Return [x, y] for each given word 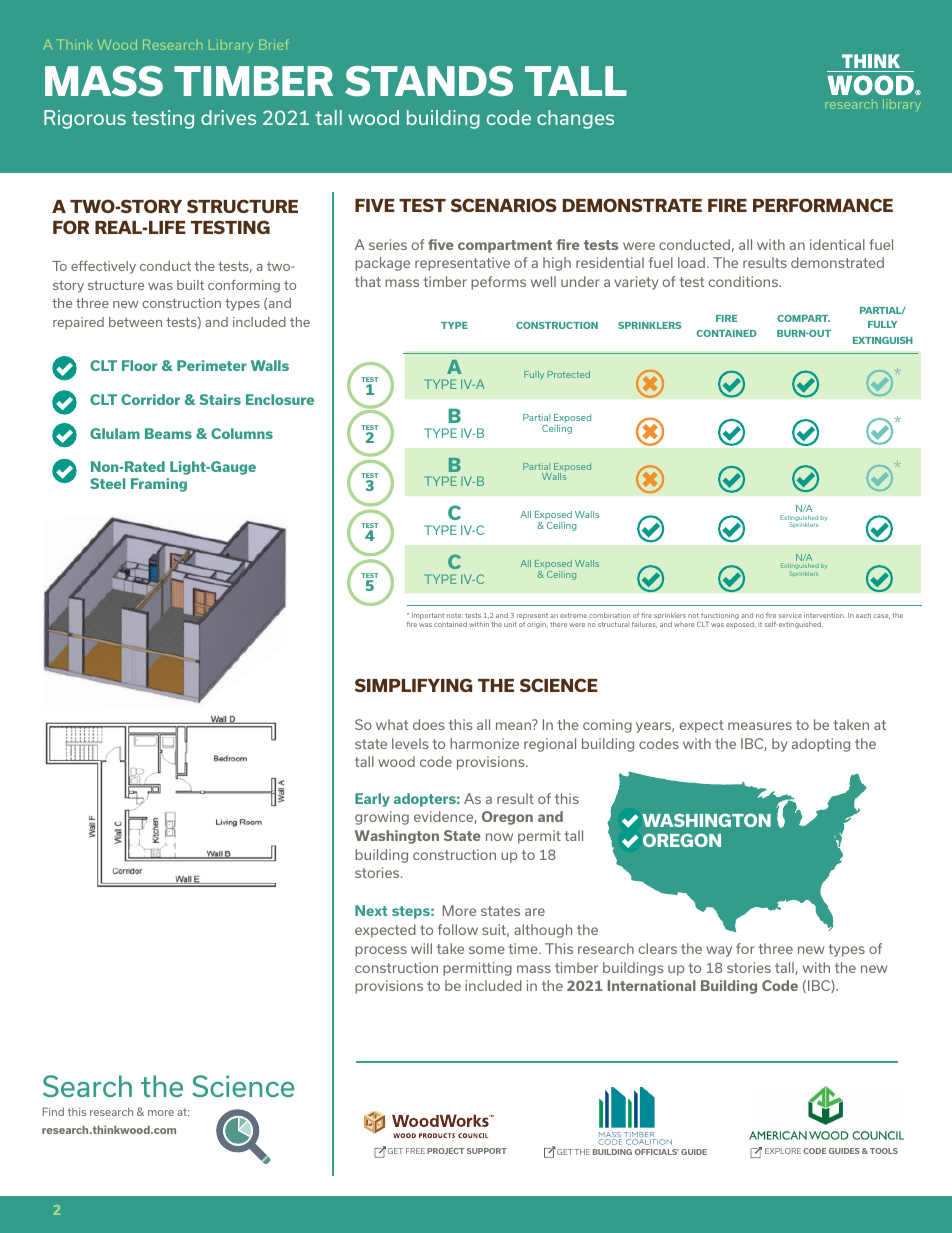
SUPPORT [487, 1151]
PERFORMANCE [823, 205]
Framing [159, 485]
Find [53, 1111]
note [455, 615]
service [790, 616]
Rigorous [85, 119]
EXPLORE [783, 1151]
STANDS [429, 81]
